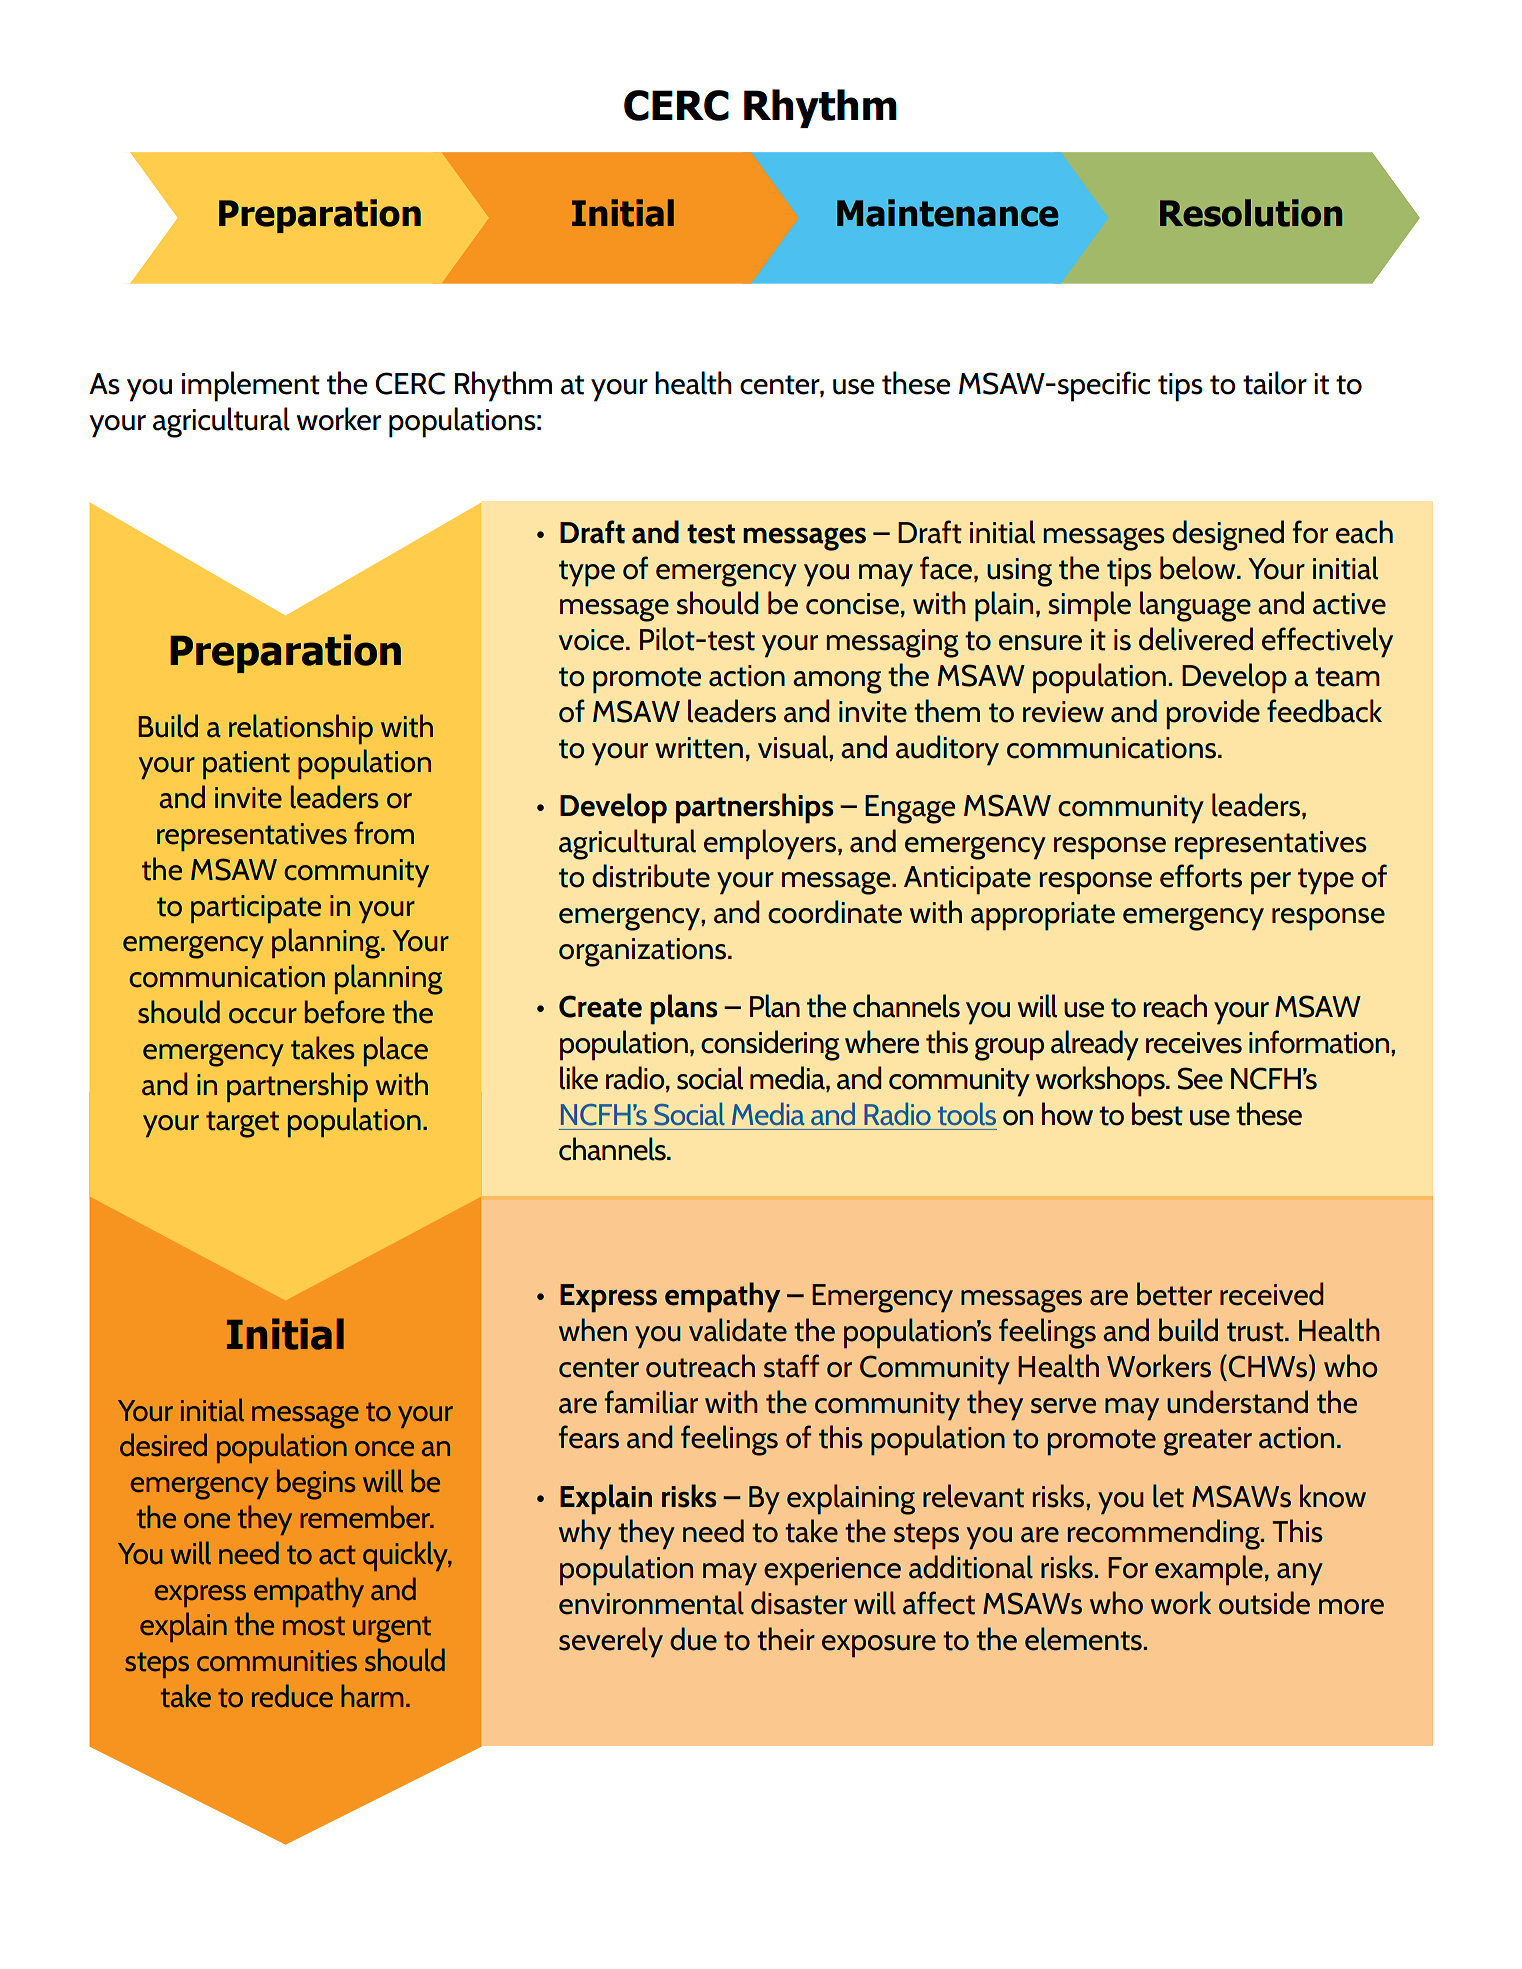 The image size is (1522, 1969). I want to click on Maintenance, so click(947, 213).
